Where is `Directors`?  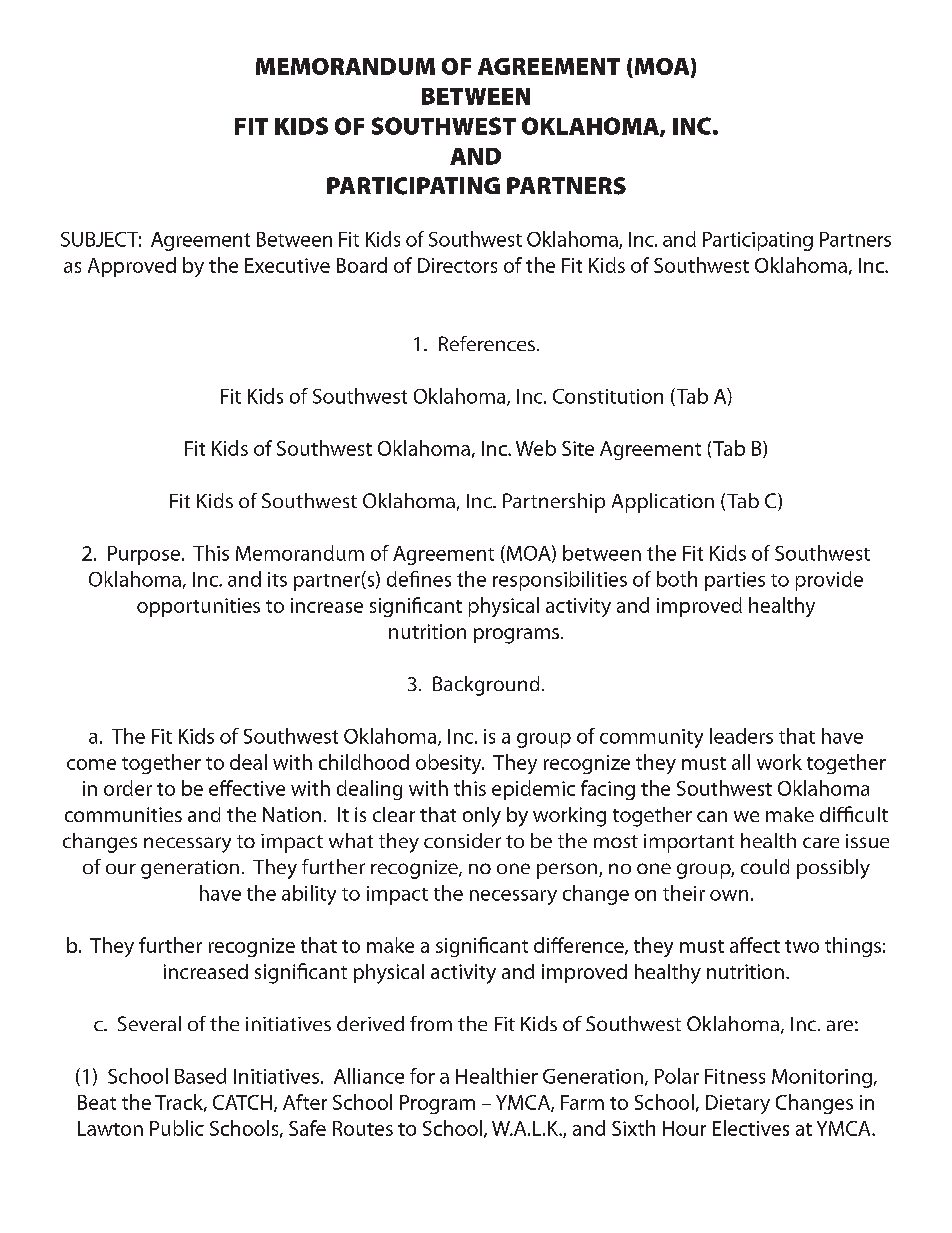 Directors is located at coordinates (457, 265).
